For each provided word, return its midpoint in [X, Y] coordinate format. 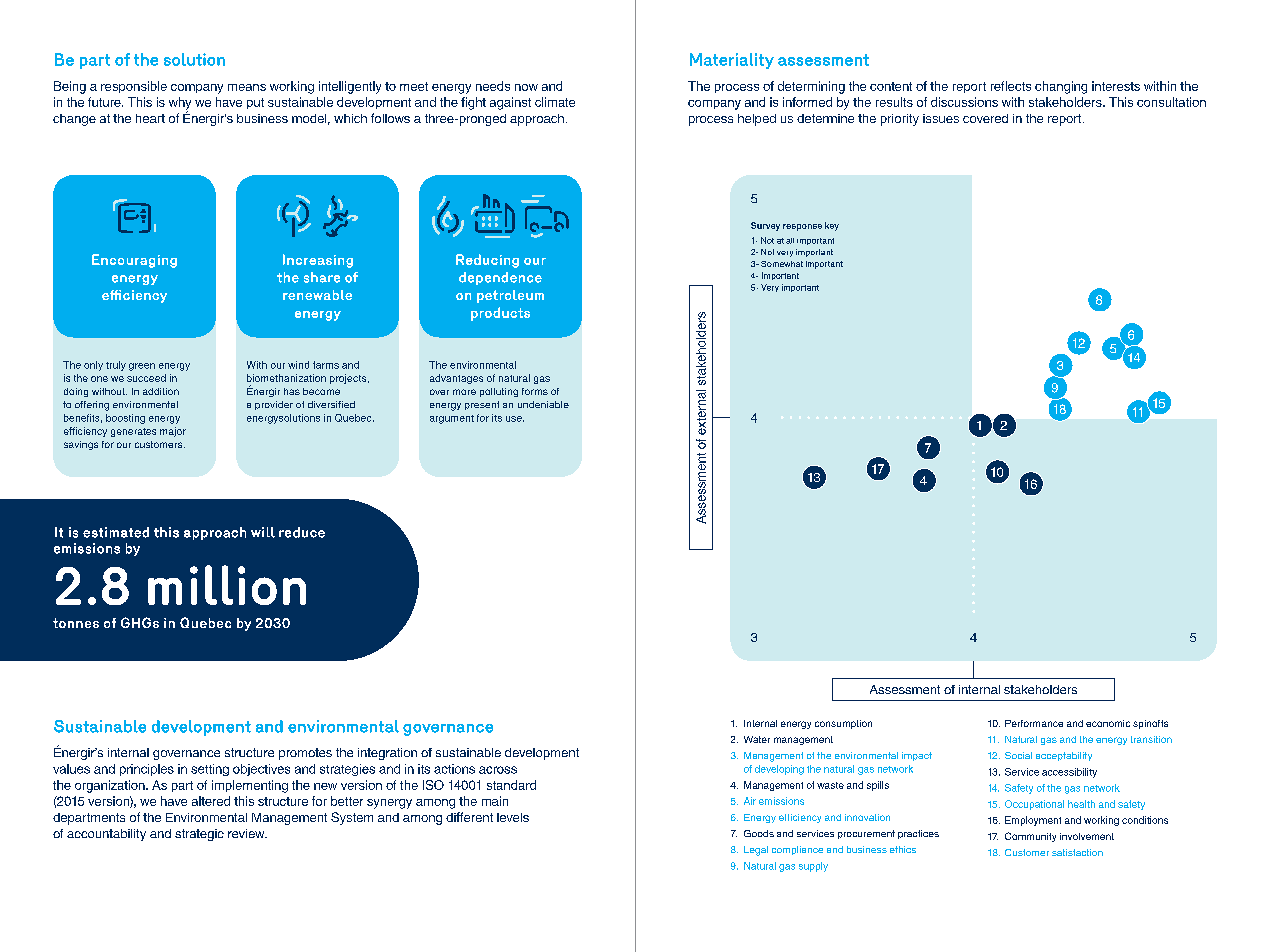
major [173, 432]
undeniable [543, 404]
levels [513, 817]
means [247, 87]
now [526, 87]
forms [535, 391]
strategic [199, 835]
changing [1061, 87]
